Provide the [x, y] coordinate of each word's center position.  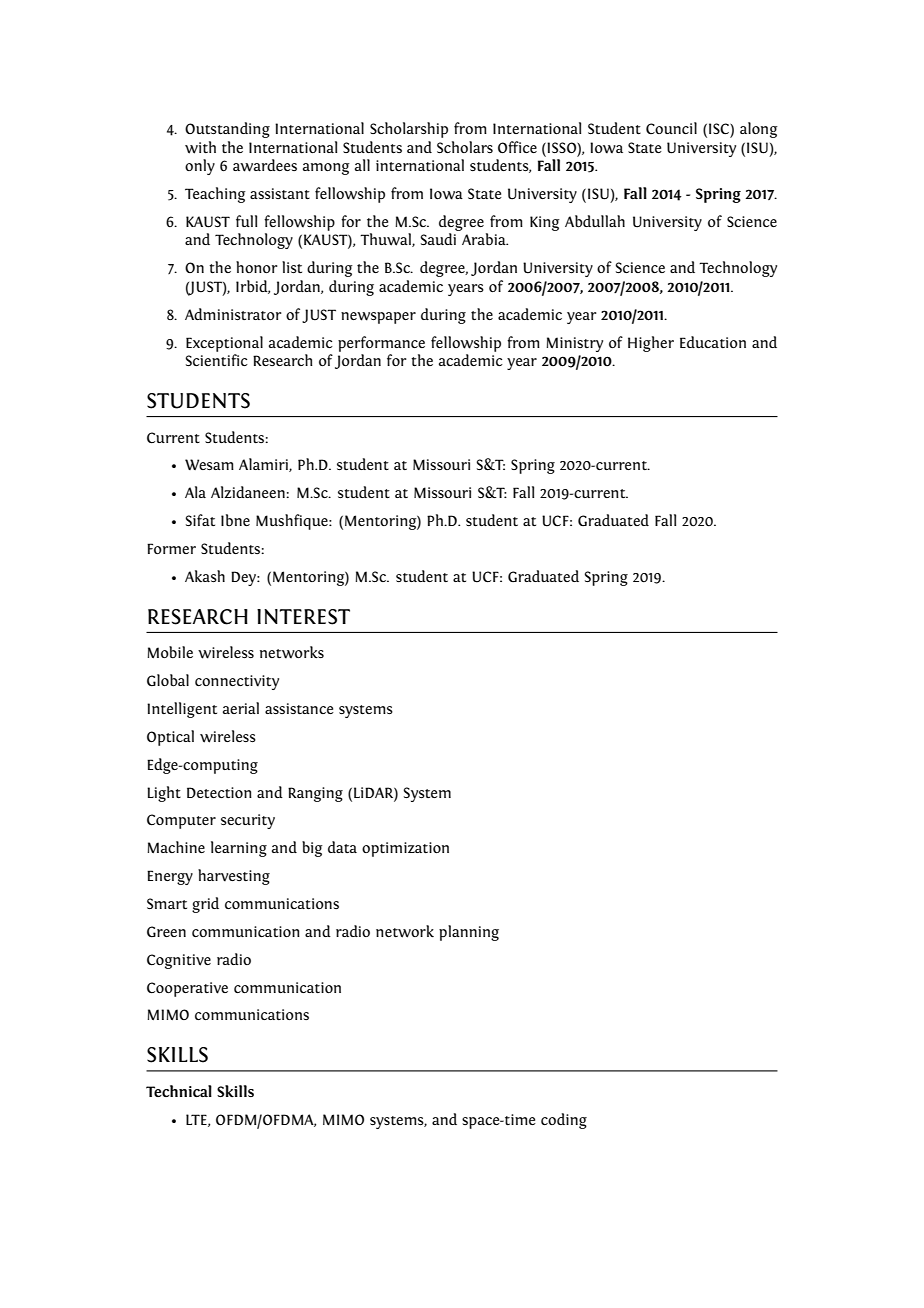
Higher [651, 344]
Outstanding [227, 130]
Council [671, 128]
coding [564, 1121]
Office [517, 147]
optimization [405, 849]
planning [469, 933]
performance [381, 344]
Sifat [200, 520]
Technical [179, 1091]
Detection [219, 792]
